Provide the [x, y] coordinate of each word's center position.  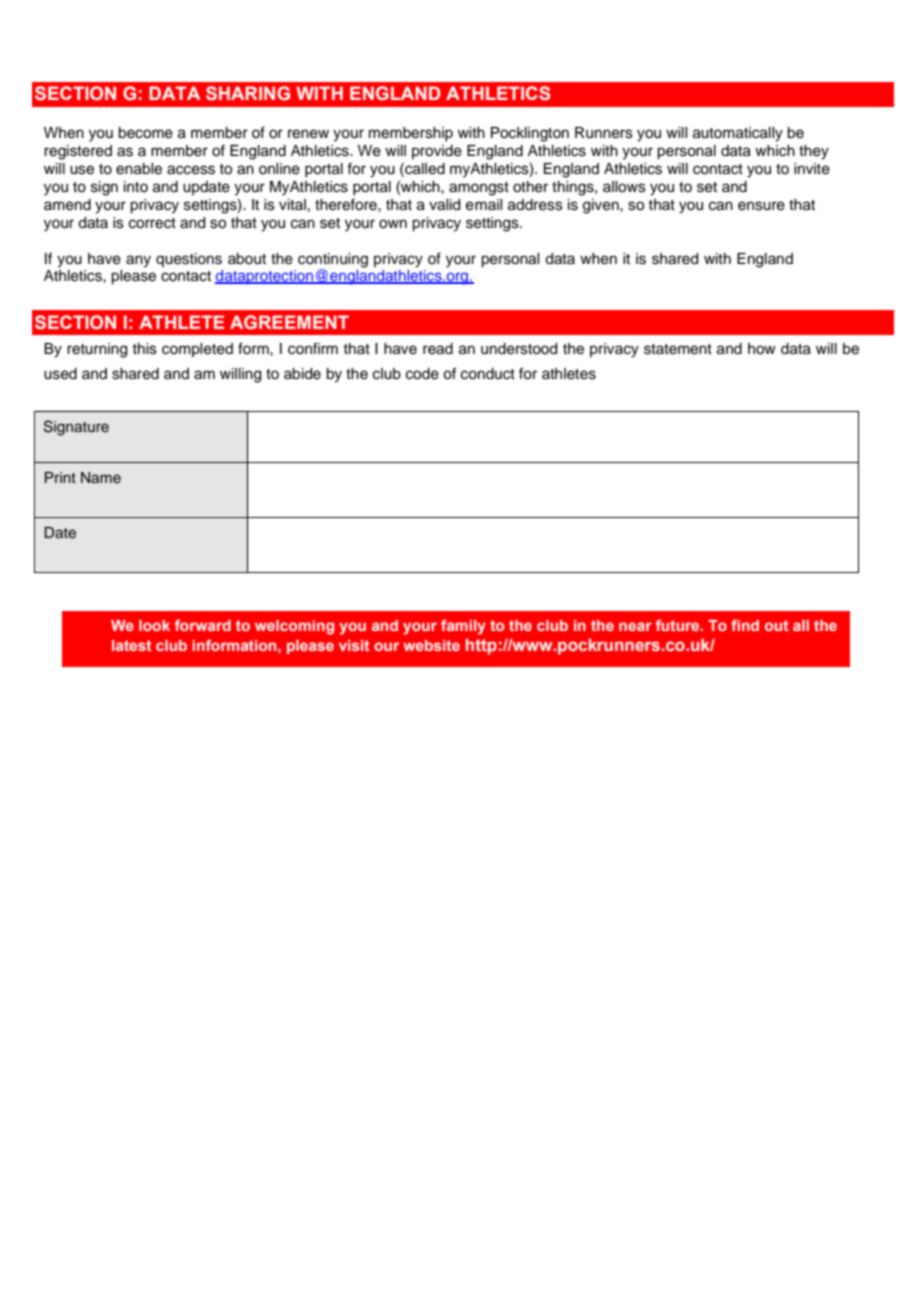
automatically [738, 134]
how [762, 349]
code [422, 374]
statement [678, 349]
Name [101, 477]
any [138, 261]
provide [437, 152]
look [154, 625]
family [463, 627]
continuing [333, 261]
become [145, 133]
